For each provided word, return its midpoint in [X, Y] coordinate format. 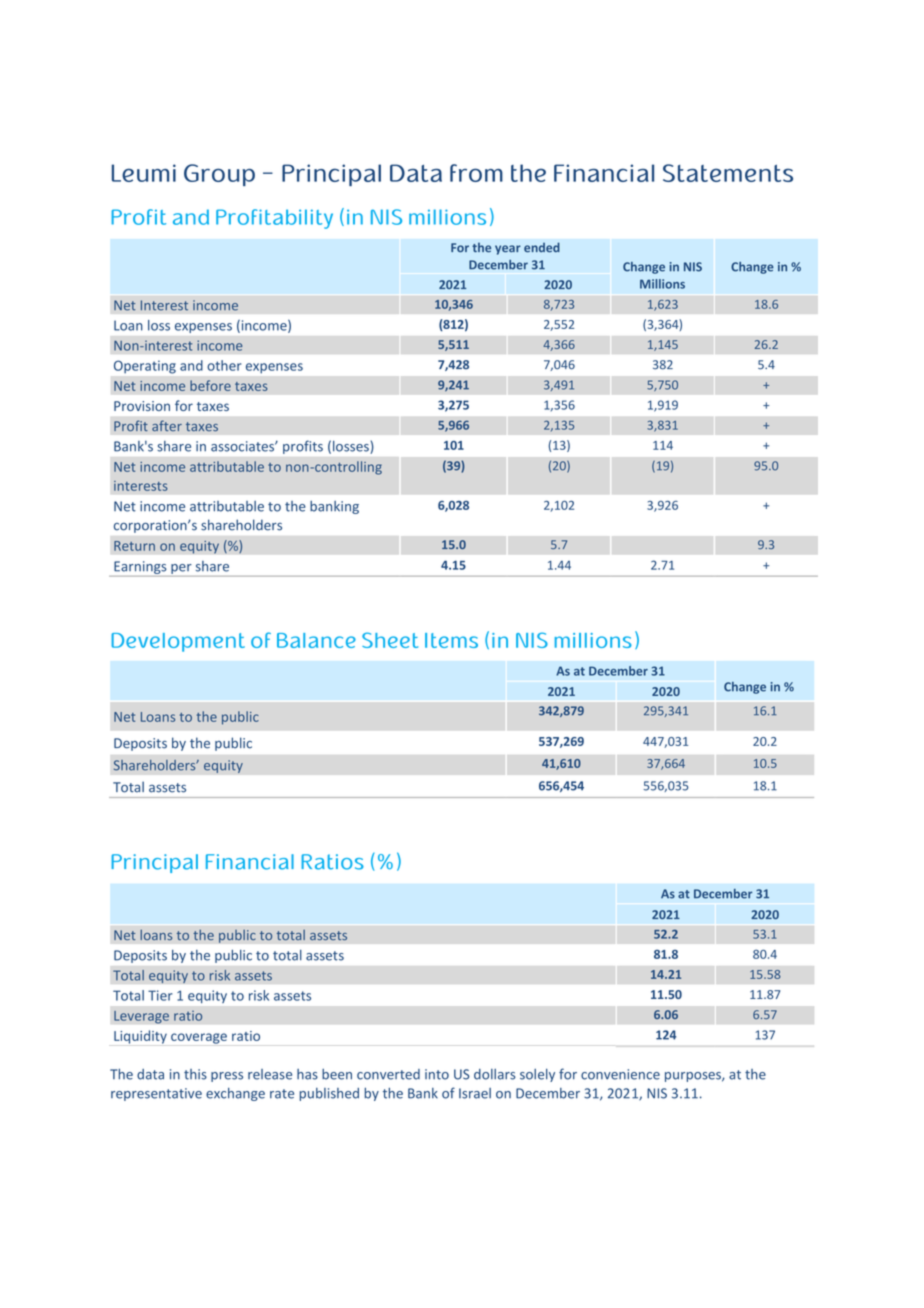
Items [451, 640]
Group [219, 175]
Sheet [390, 640]
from [476, 173]
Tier [160, 995]
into [437, 1074]
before [210, 385]
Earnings [140, 569]
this [195, 1074]
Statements [728, 173]
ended [542, 247]
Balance [316, 640]
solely [537, 1075]
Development [178, 642]
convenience [620, 1074]
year [508, 250]
